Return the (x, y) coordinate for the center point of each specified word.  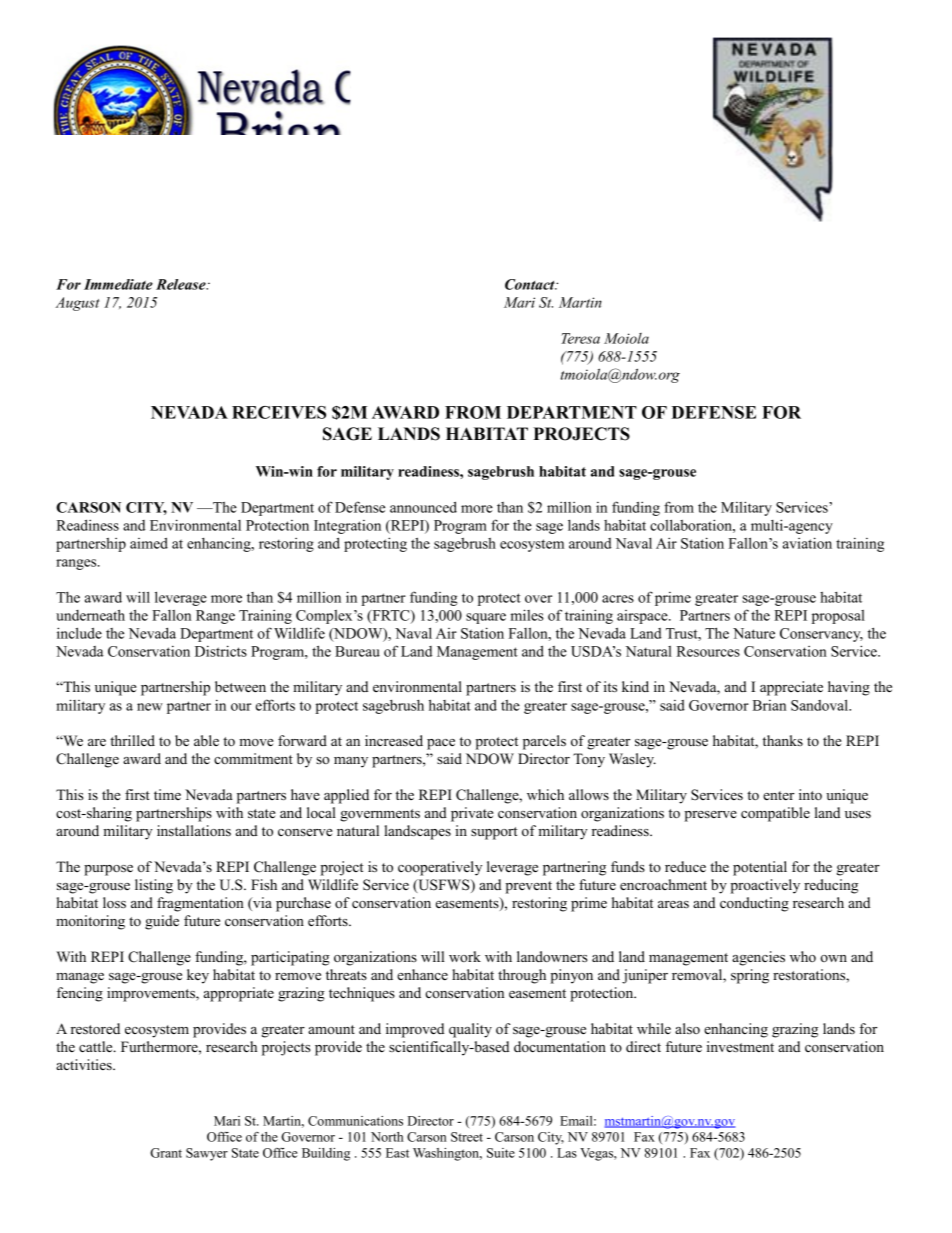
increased (394, 740)
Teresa (580, 338)
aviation (807, 543)
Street (467, 1137)
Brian (769, 705)
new (150, 707)
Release (182, 284)
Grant (166, 1153)
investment (740, 1046)
